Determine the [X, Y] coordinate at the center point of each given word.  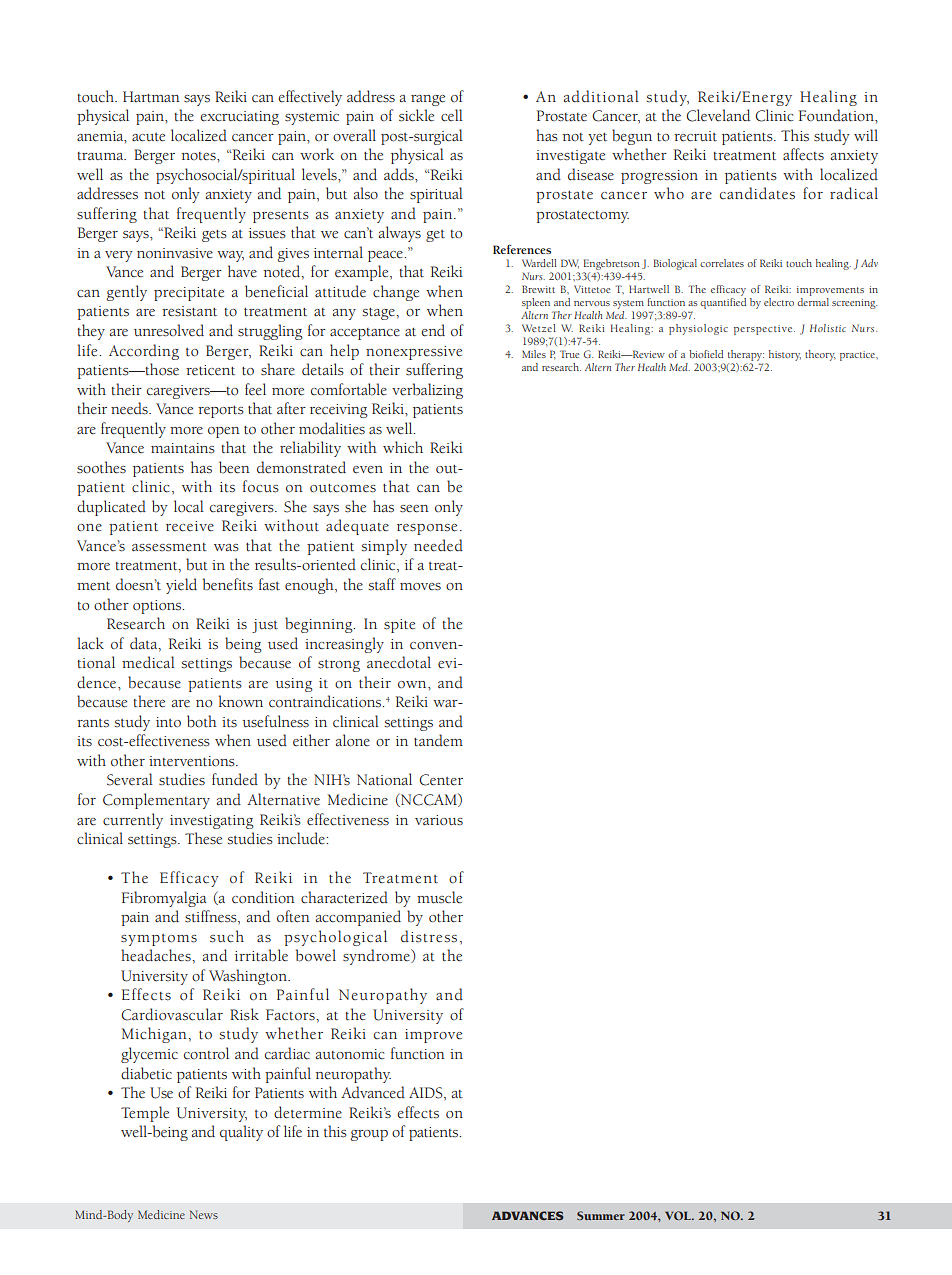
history [785, 355]
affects [803, 154]
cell [452, 115]
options [158, 607]
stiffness [212, 917]
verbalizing [427, 391]
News [204, 1214]
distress [429, 936]
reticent [210, 370]
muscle [439, 897]
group [369, 1135]
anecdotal [399, 662]
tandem [438, 740]
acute [148, 137]
